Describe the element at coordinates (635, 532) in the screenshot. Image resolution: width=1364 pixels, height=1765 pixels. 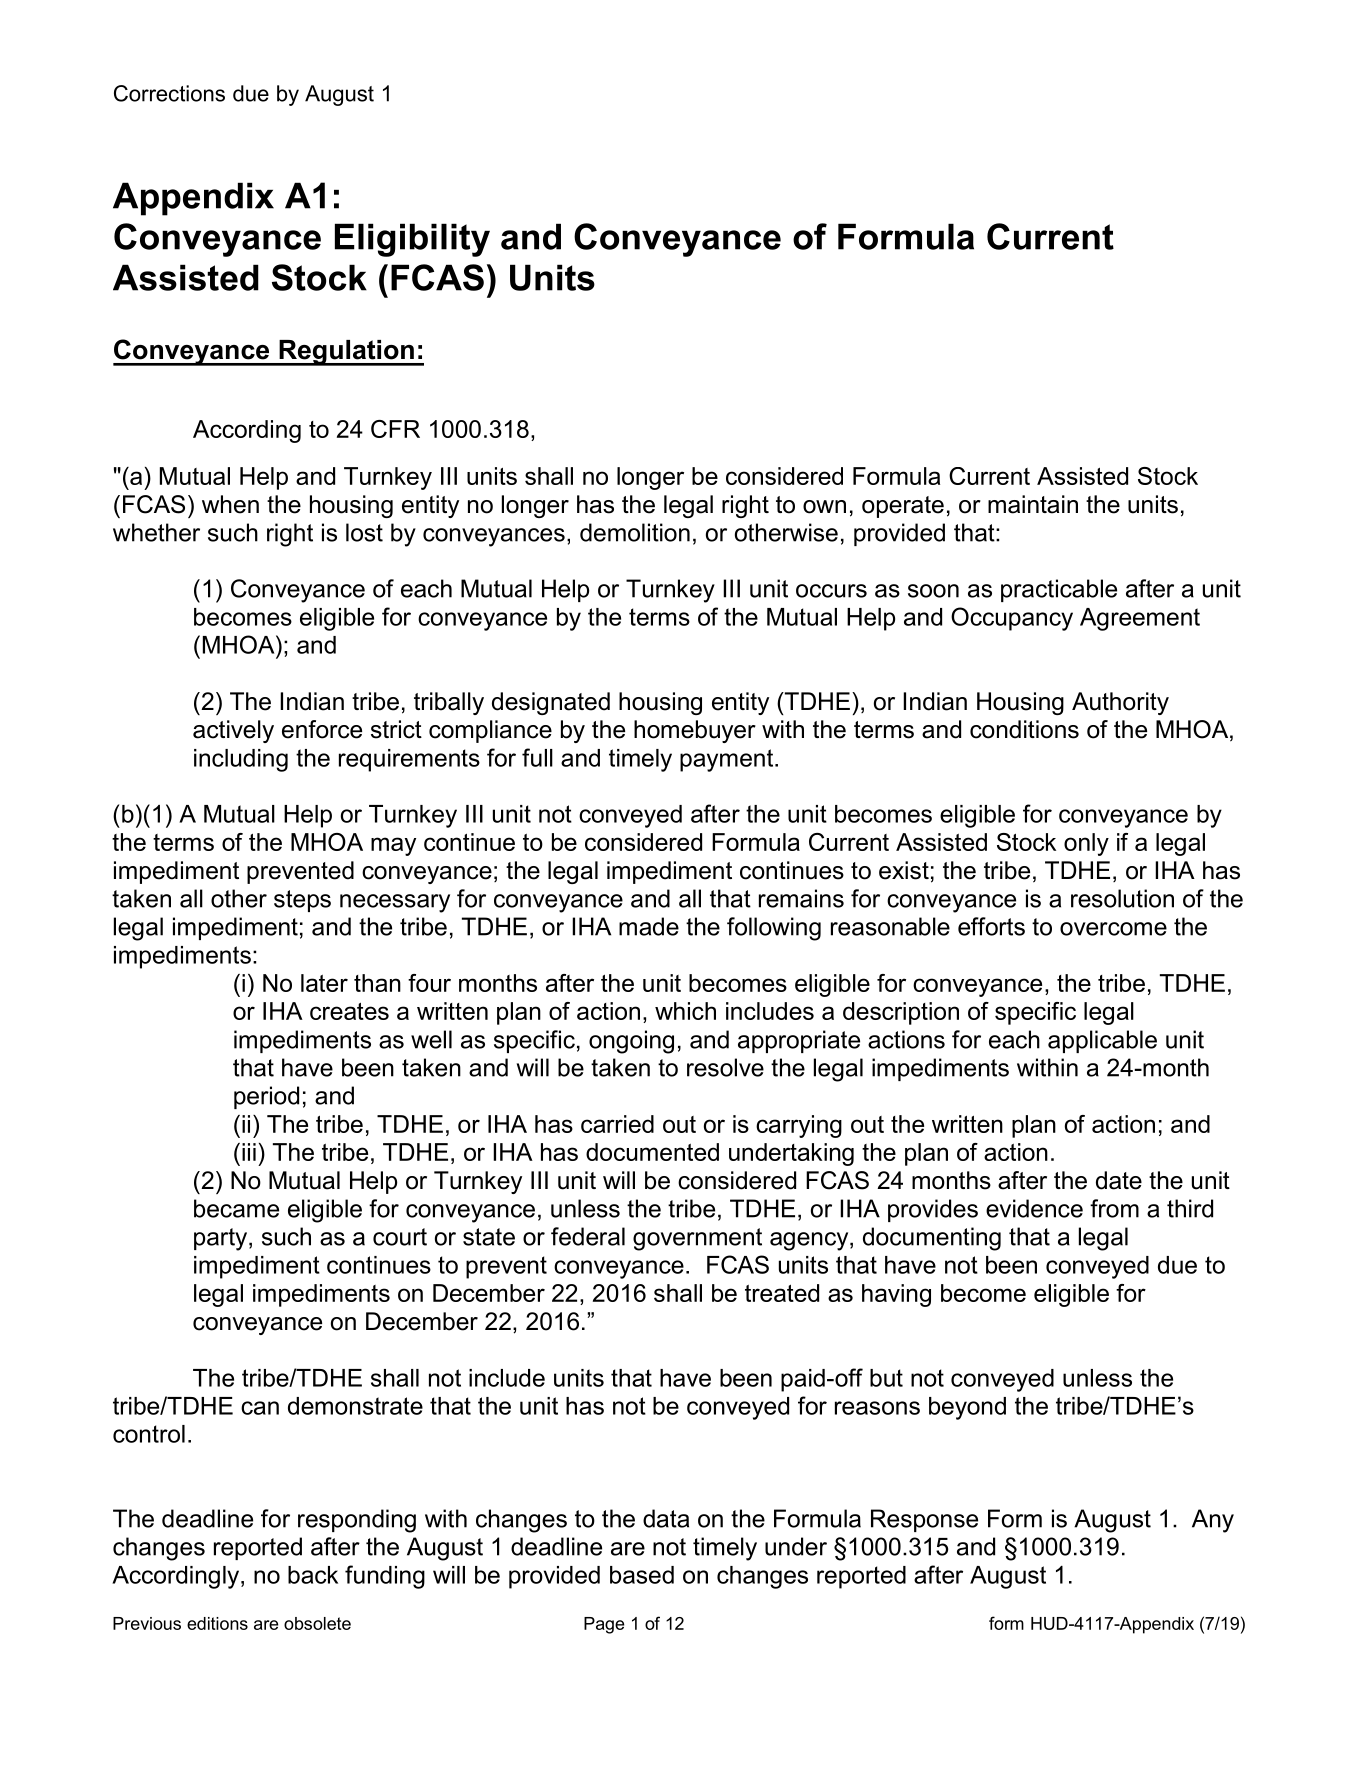
I see `demolition` at that location.
